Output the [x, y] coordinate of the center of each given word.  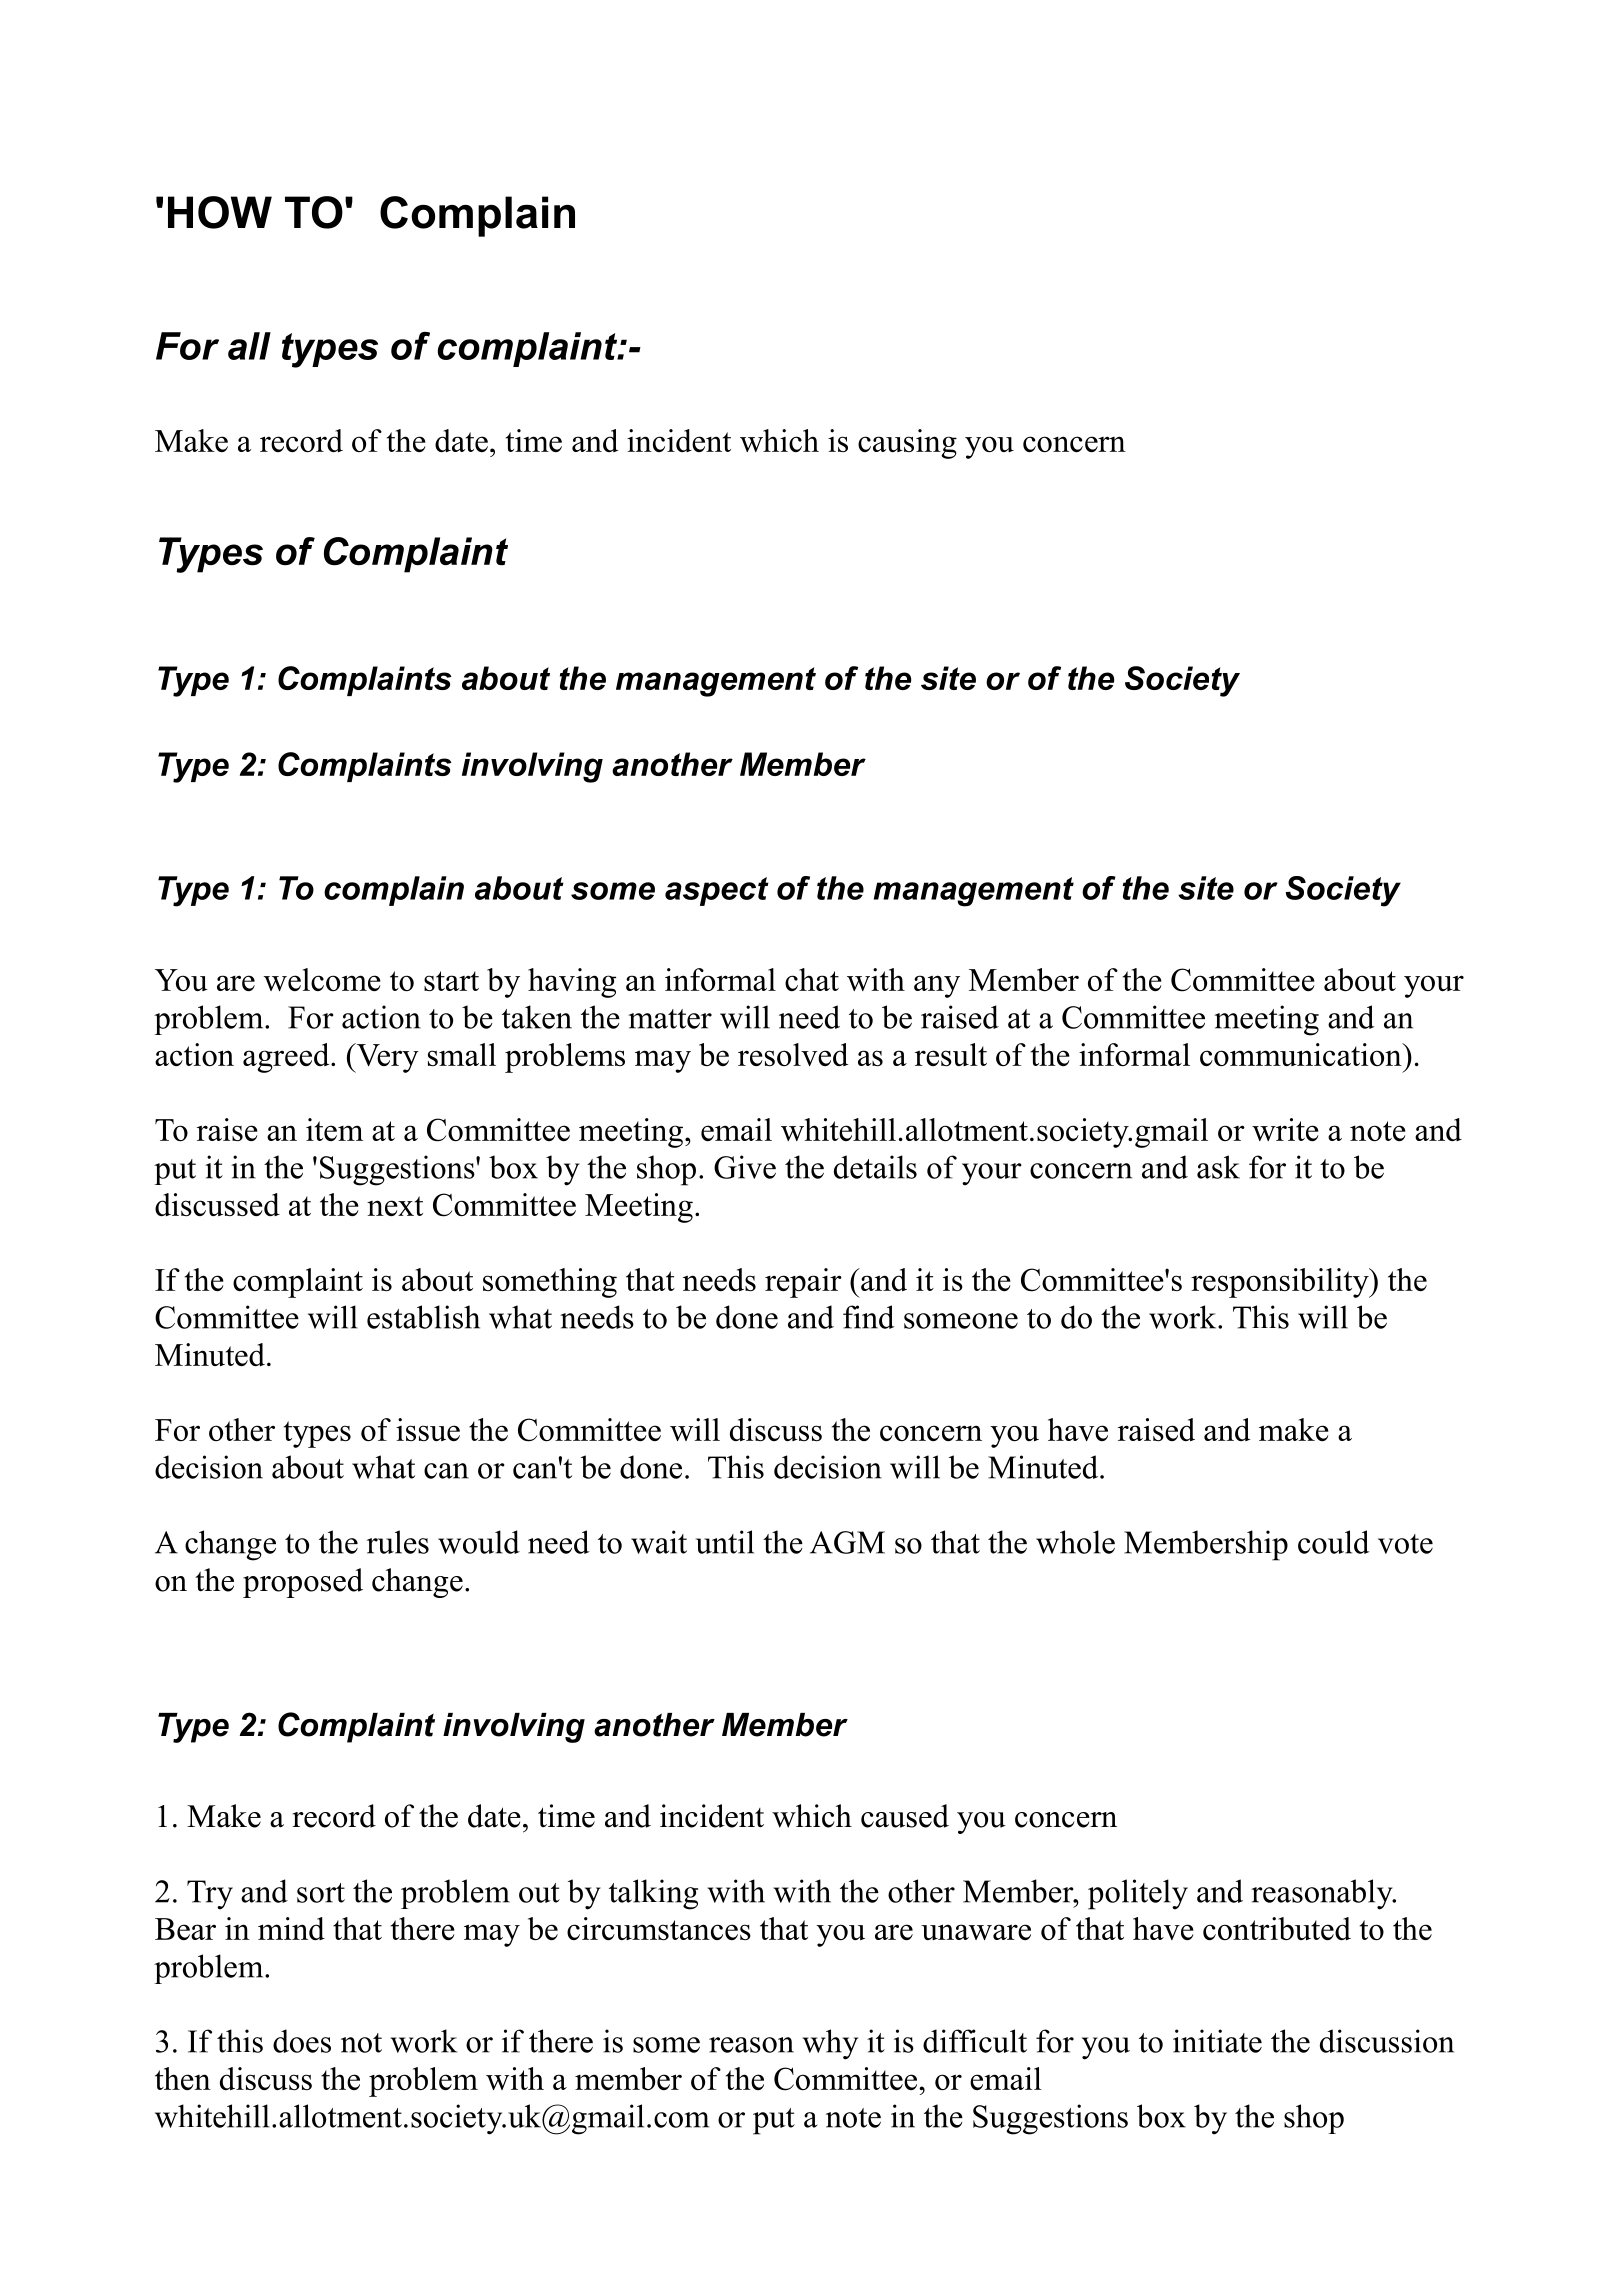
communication [1302, 1054]
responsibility [1281, 1283]
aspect [717, 891]
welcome [322, 979]
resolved [793, 1054]
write [1285, 1129]
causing [907, 444]
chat [812, 979]
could [1333, 1542]
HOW [220, 212]
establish [423, 1317]
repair [803, 1283]
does [302, 2041]
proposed [303, 1583]
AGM [847, 1542]
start [451, 981]
